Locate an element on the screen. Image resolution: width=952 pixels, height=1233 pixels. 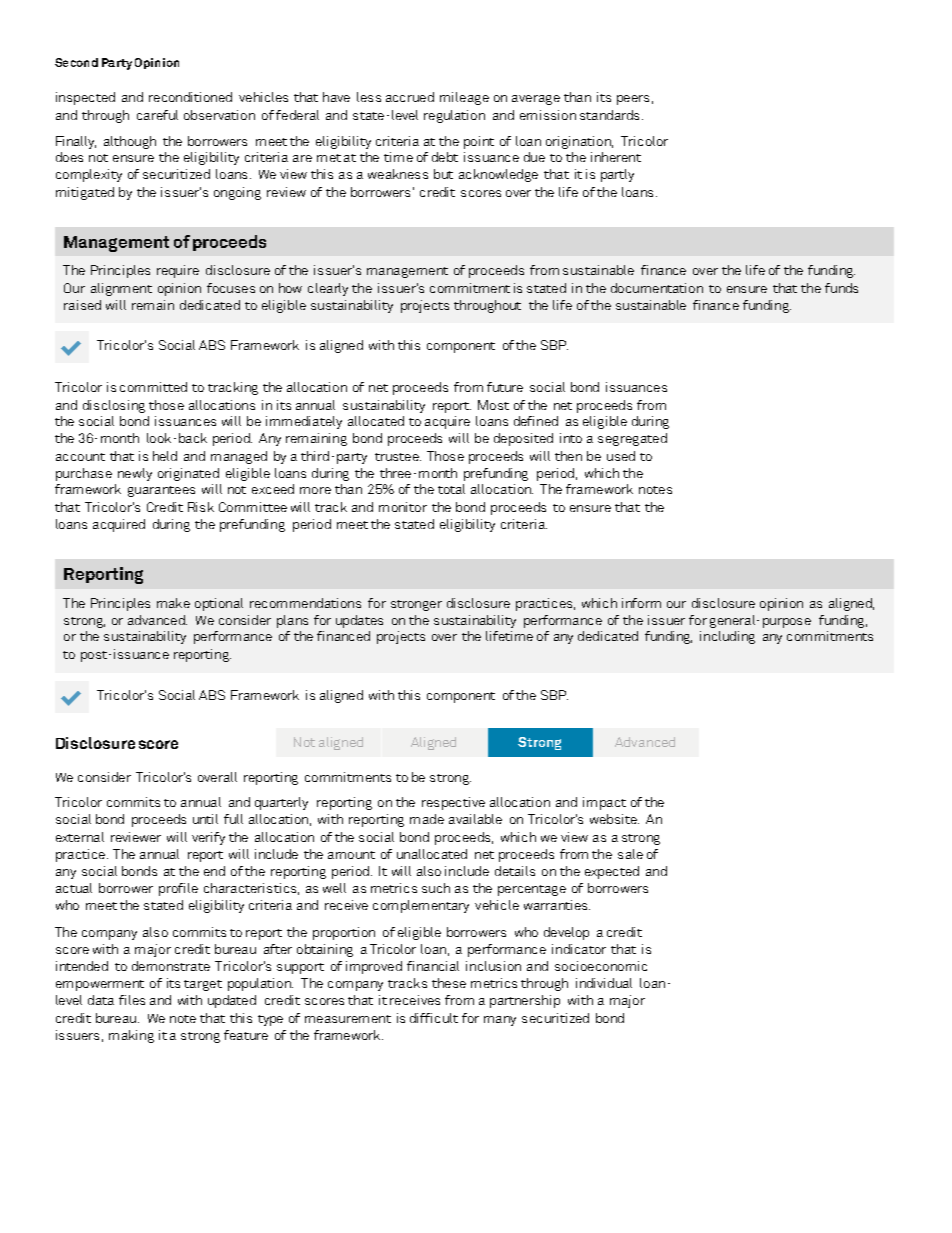
files is located at coordinates (132, 1000).
